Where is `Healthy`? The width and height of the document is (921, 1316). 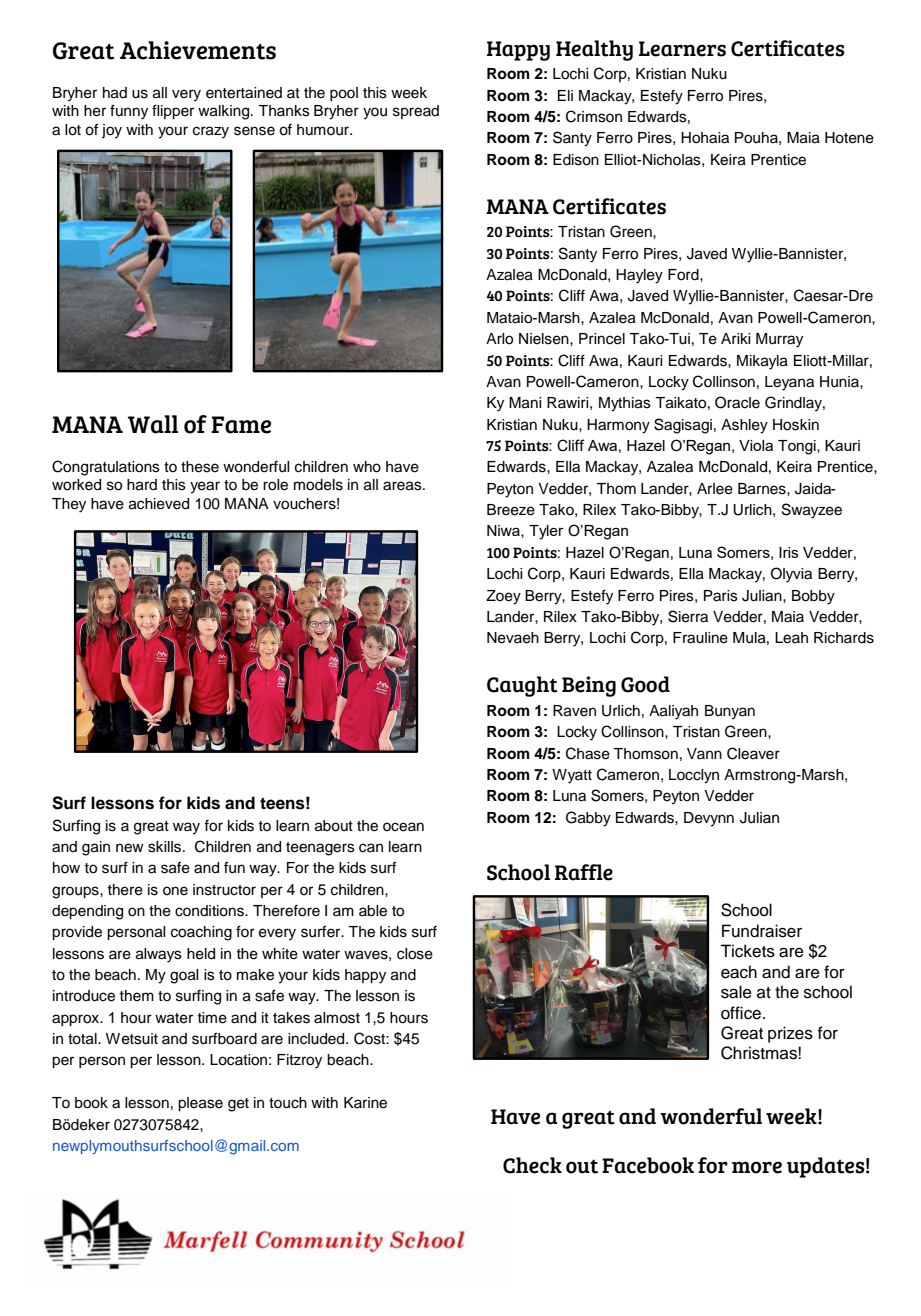
Healthy is located at coordinates (594, 50).
